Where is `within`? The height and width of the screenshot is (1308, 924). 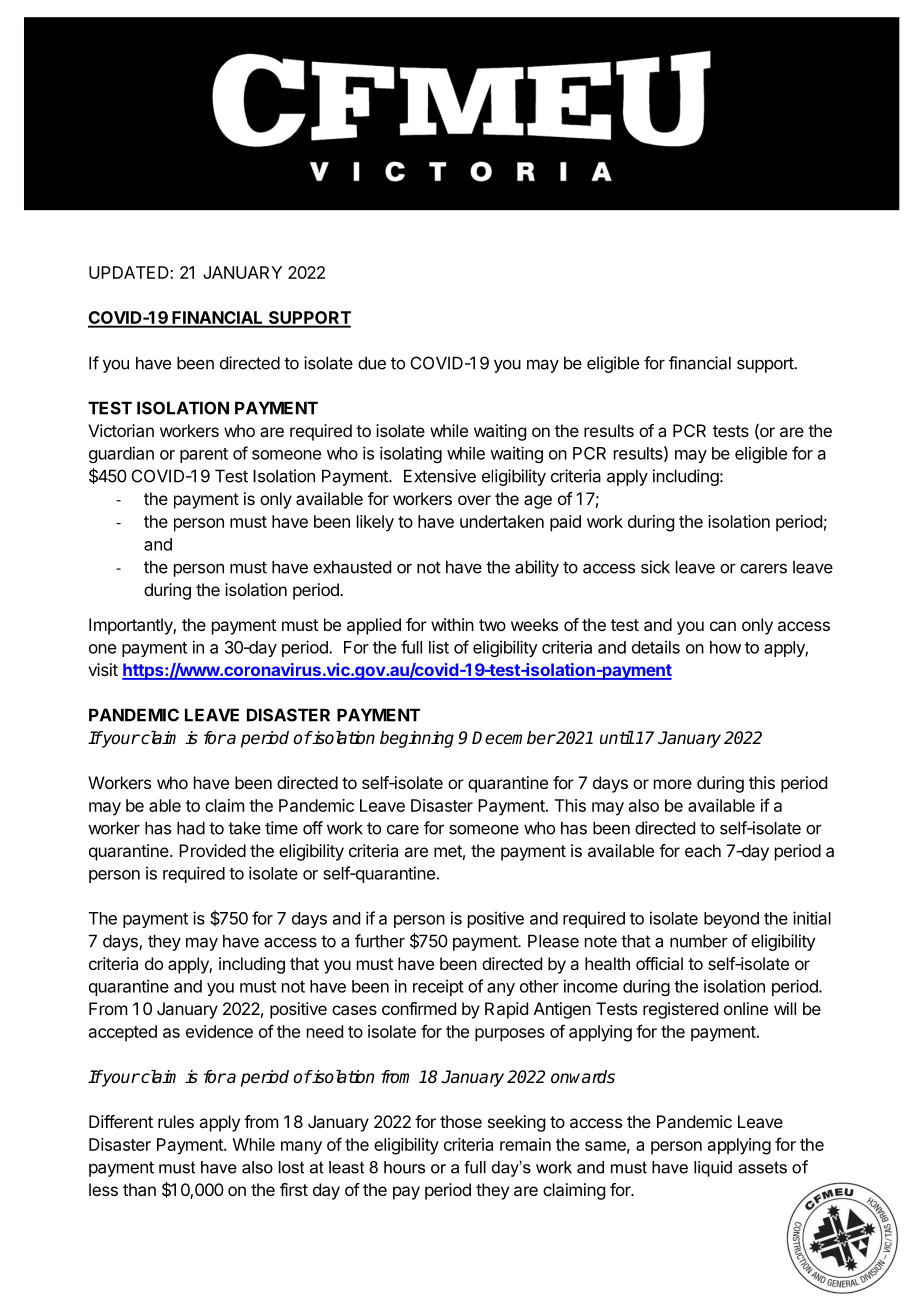 within is located at coordinates (452, 624).
